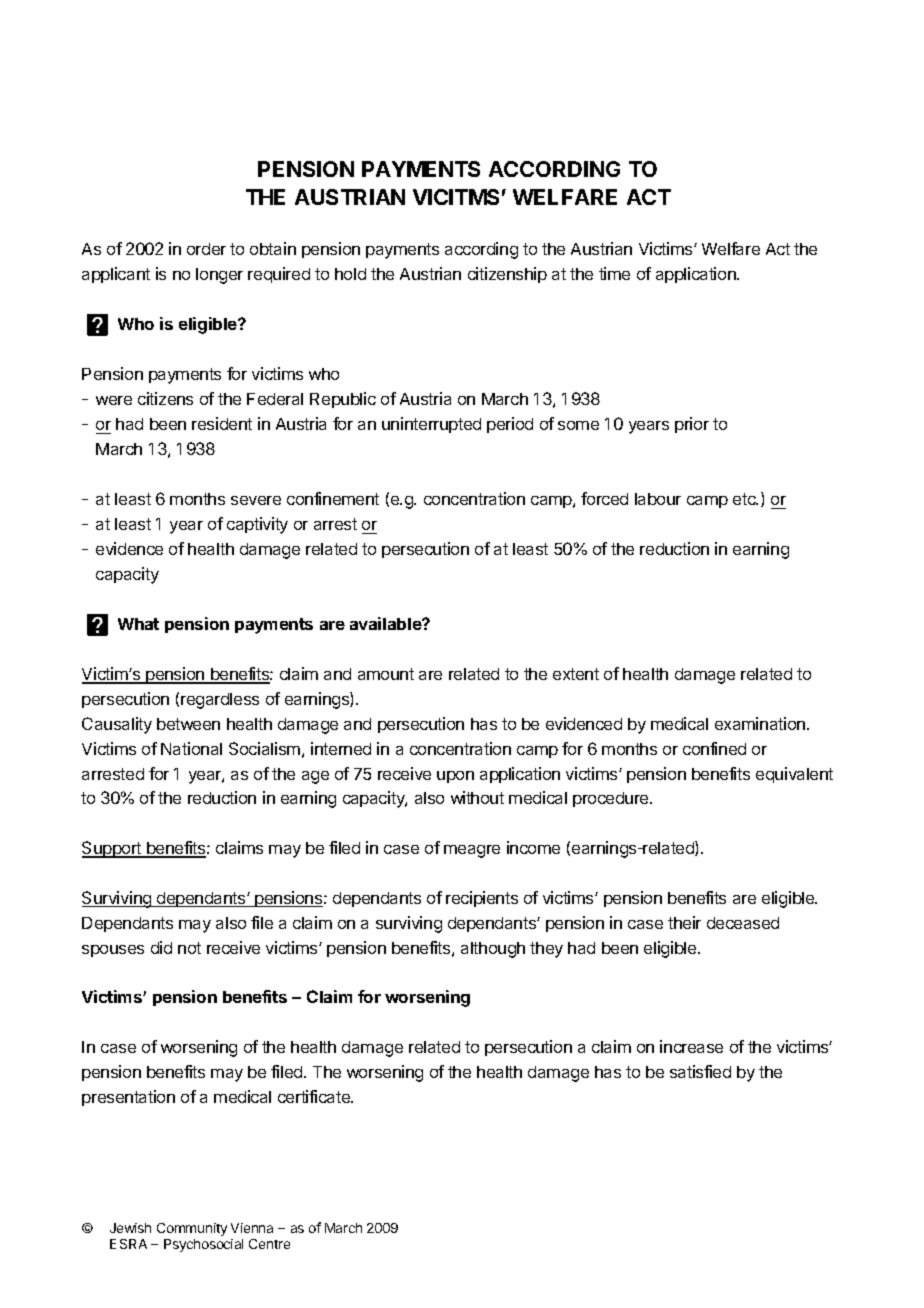 The image size is (924, 1308). I want to click on Community, so click(192, 1229).
